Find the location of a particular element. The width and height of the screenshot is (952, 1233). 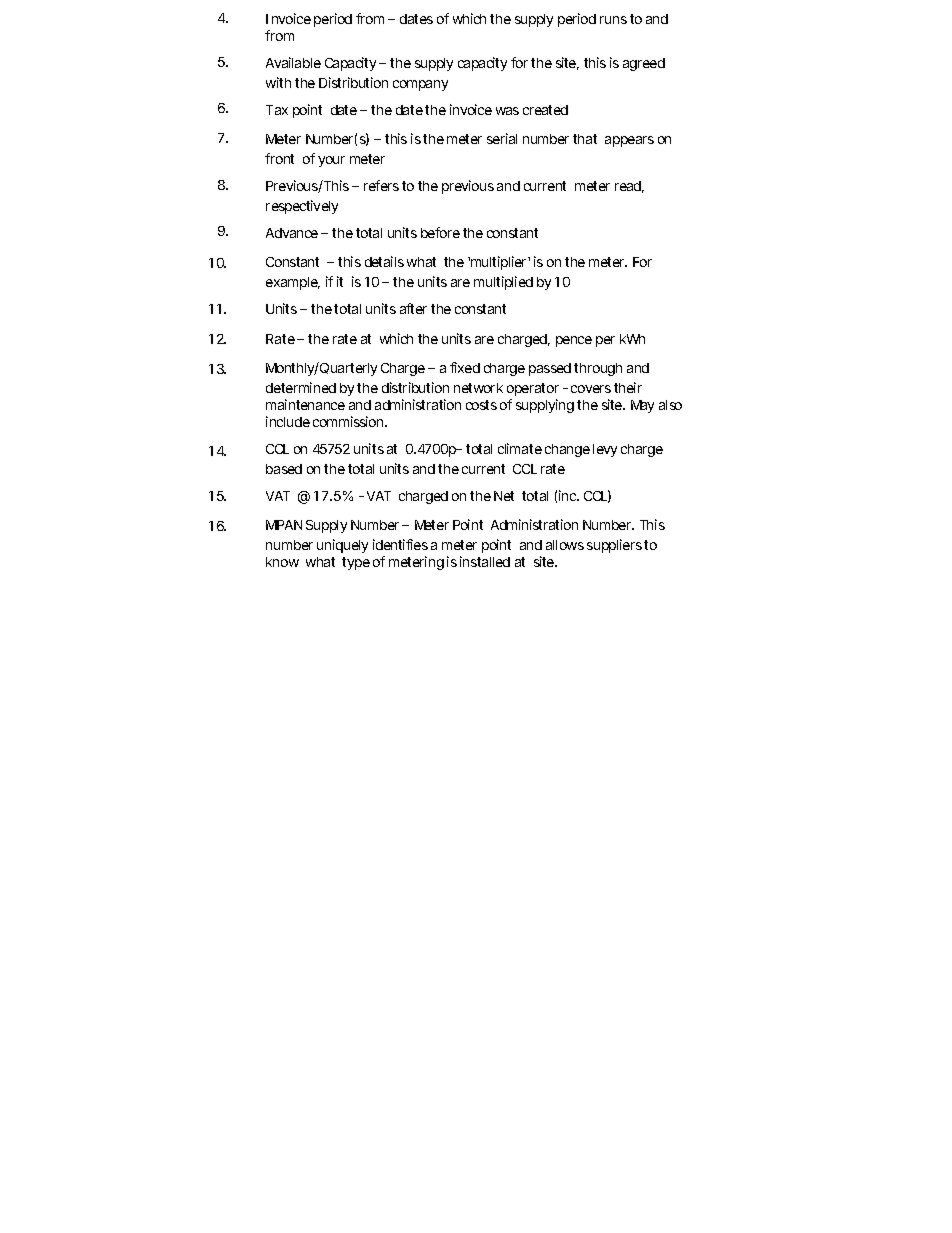

was is located at coordinates (507, 111).
